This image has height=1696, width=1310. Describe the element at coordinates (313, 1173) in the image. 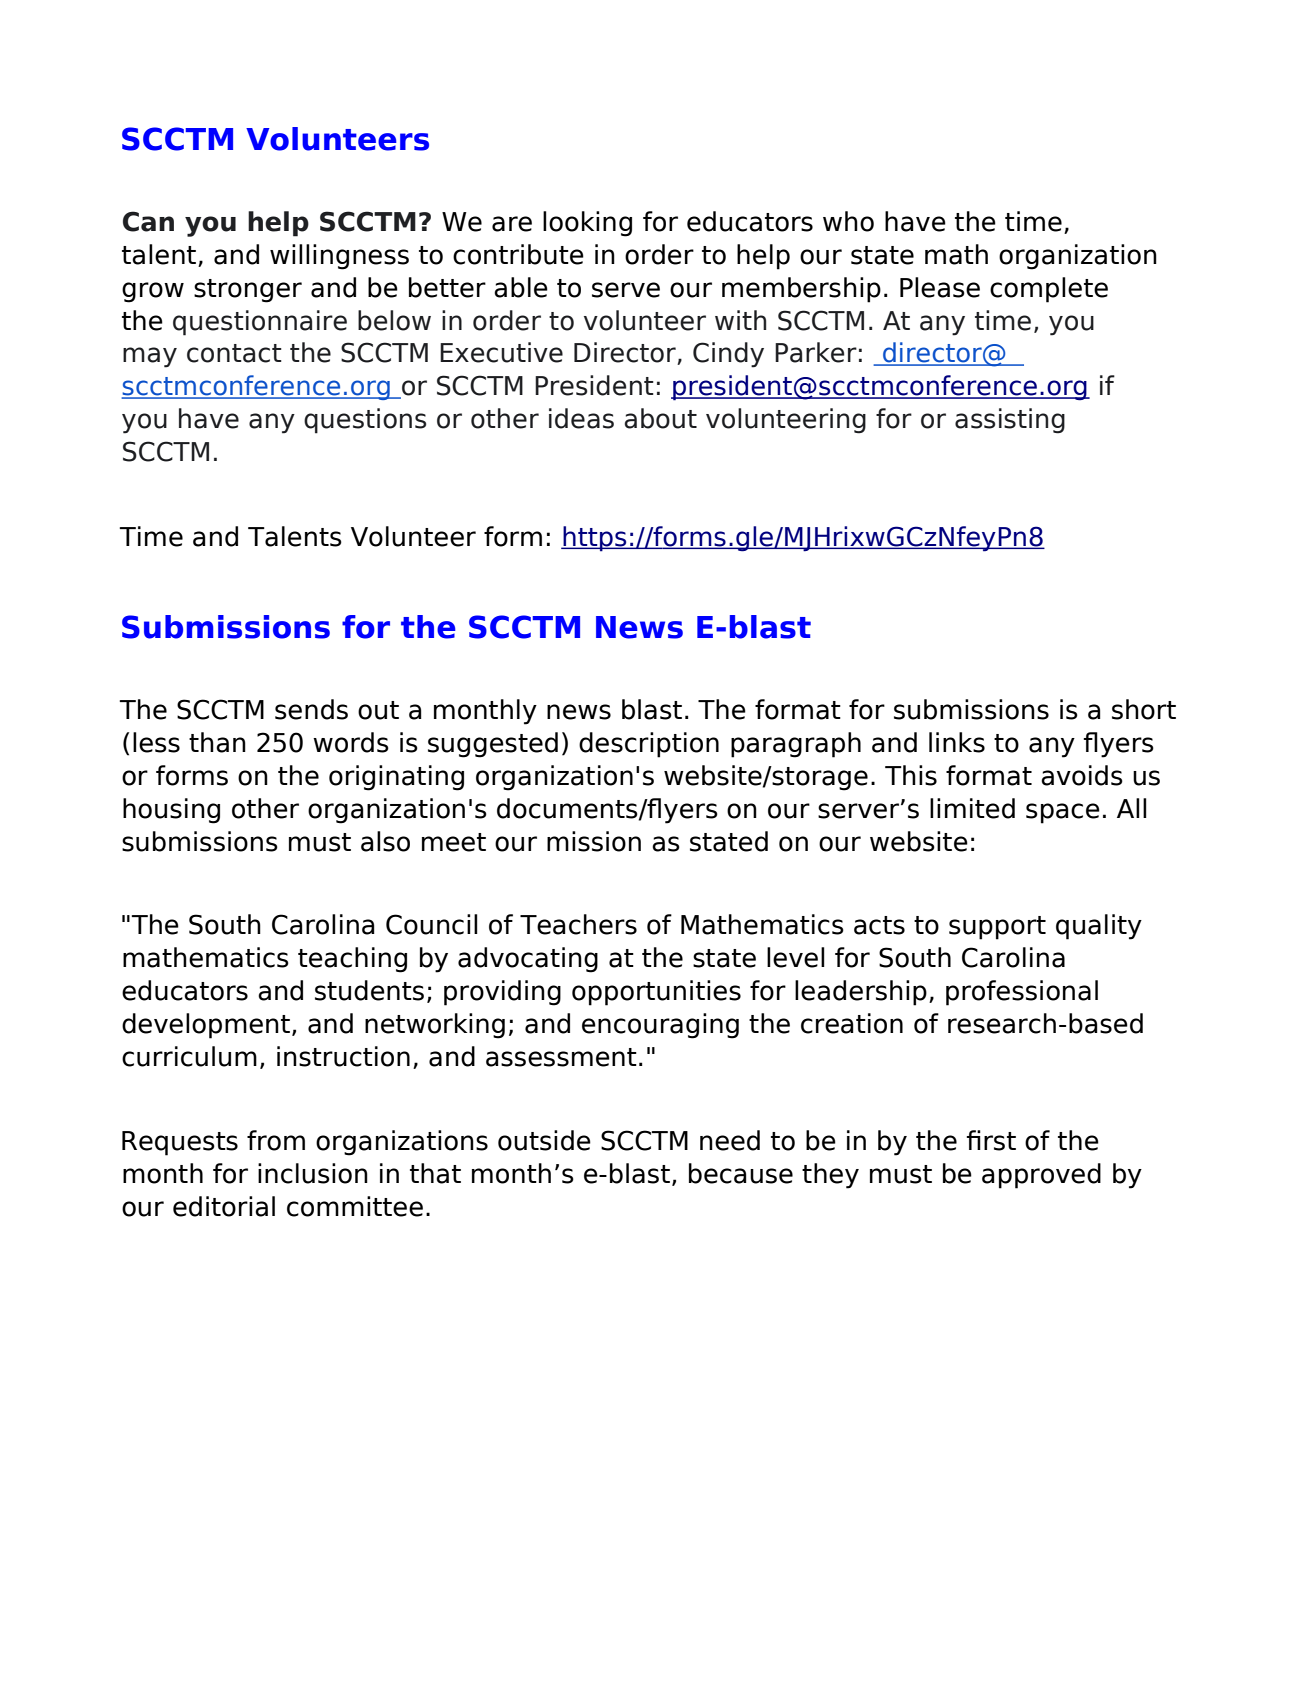

I see `inclusion` at that location.
